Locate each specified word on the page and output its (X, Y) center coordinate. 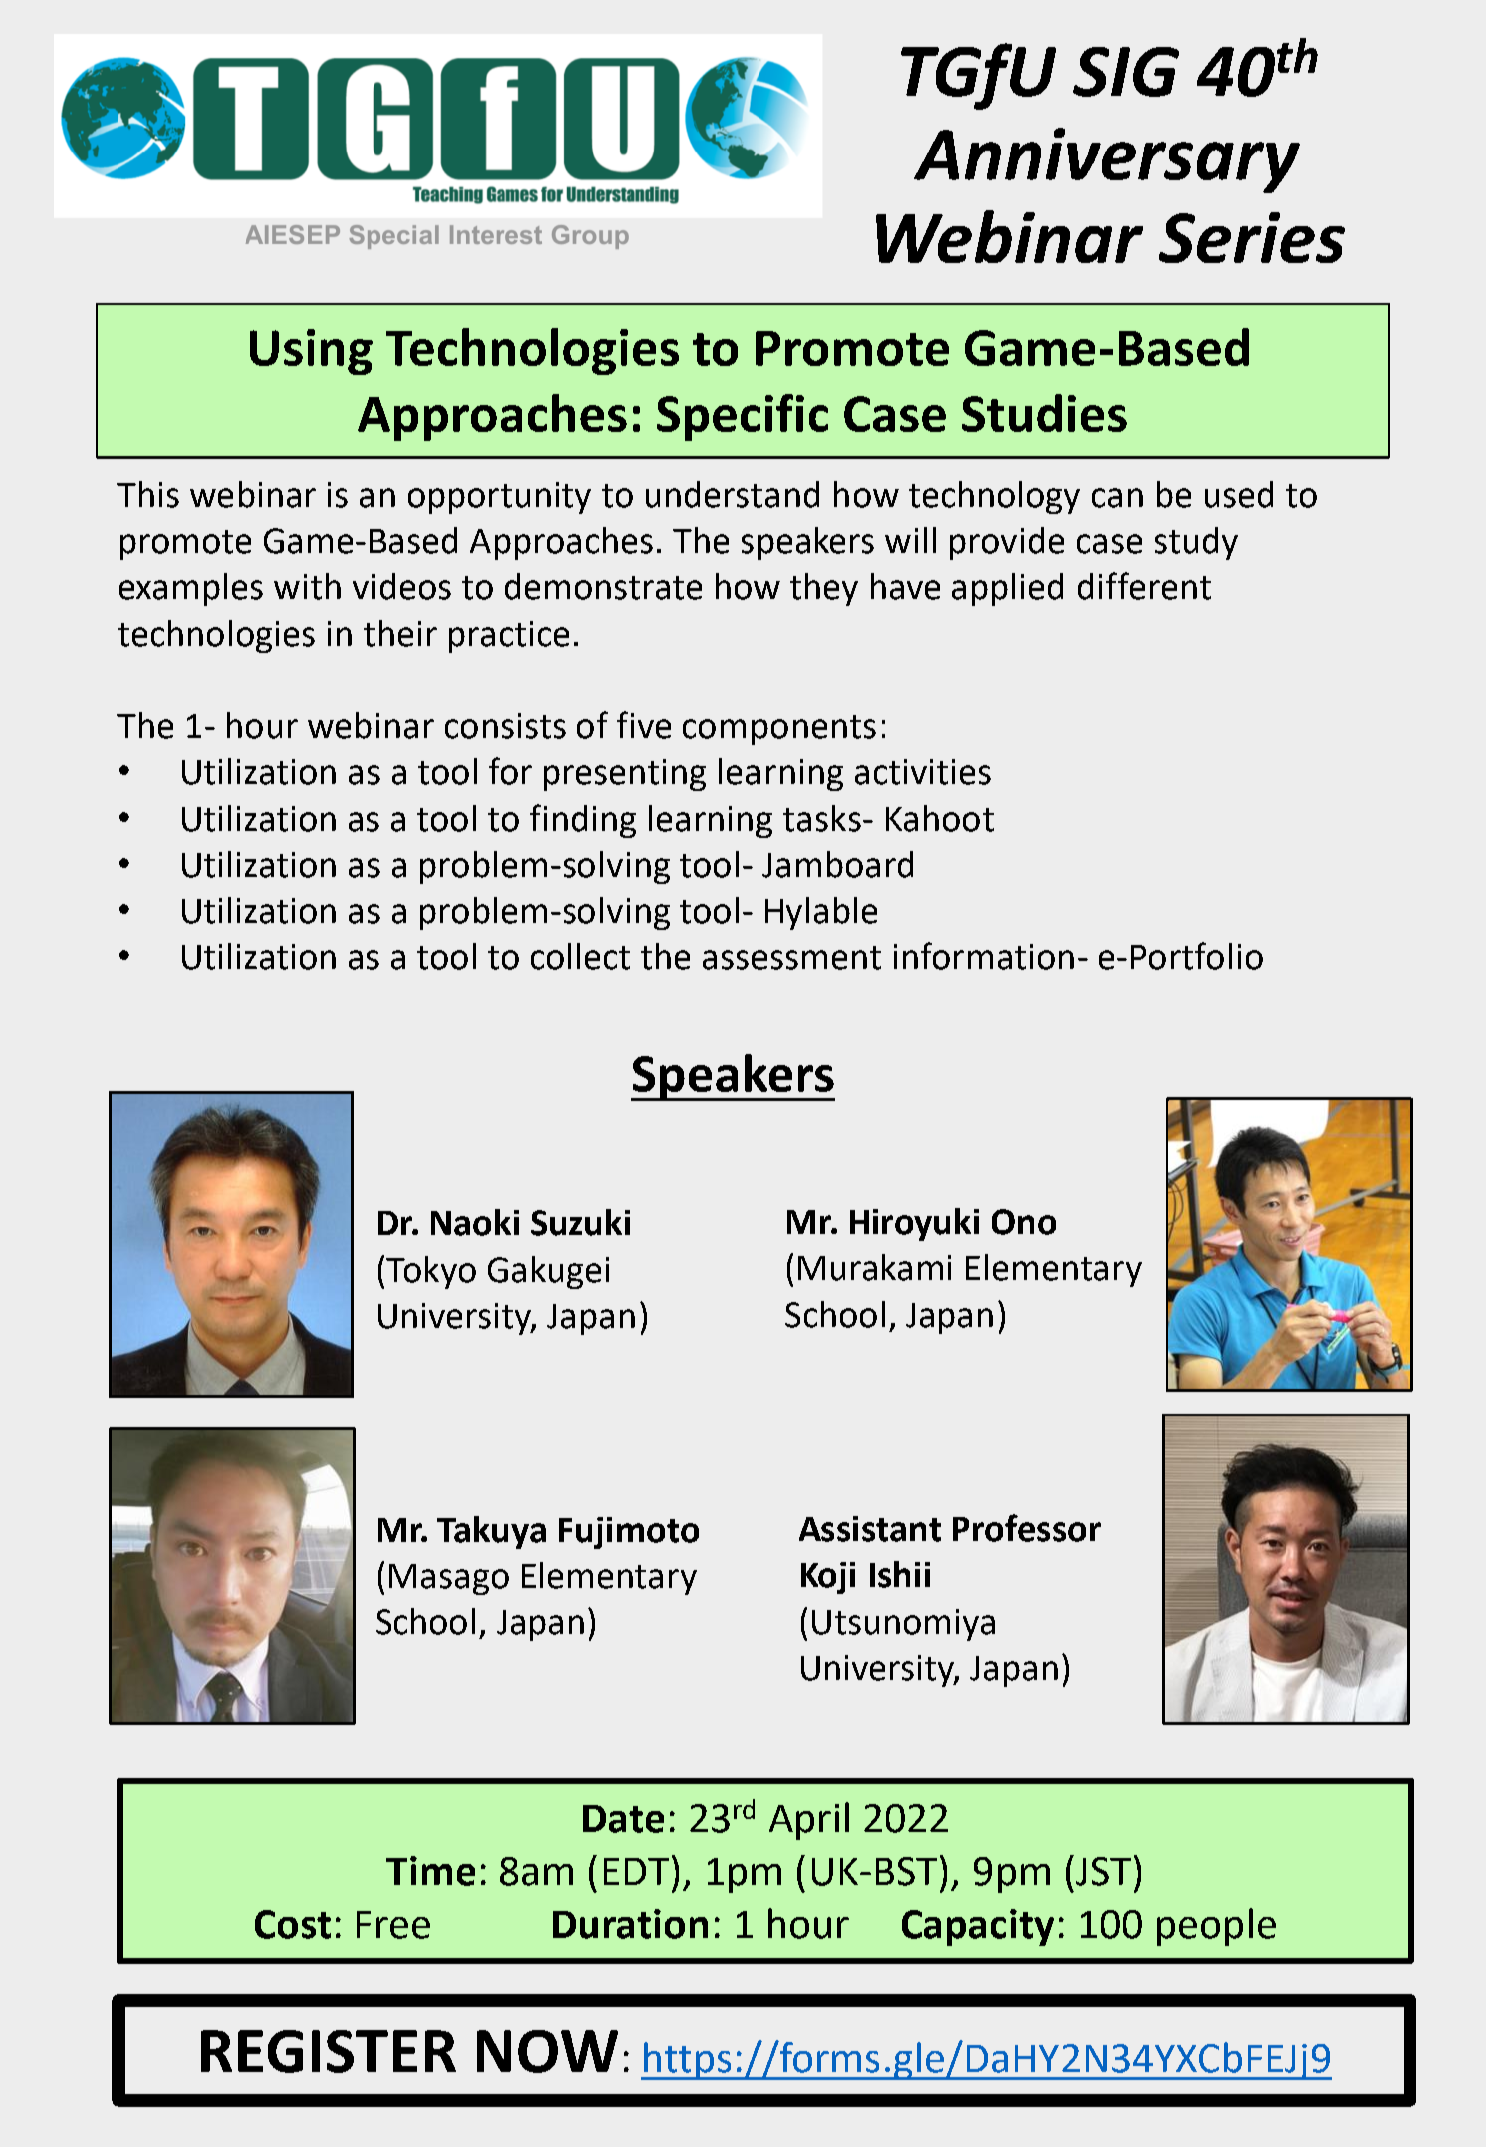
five (644, 725)
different (1144, 586)
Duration (630, 1924)
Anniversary (1107, 160)
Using (311, 352)
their (400, 633)
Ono (1024, 1222)
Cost (293, 1924)
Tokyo (431, 1272)
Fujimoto (629, 1533)
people (1216, 1927)
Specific (742, 417)
